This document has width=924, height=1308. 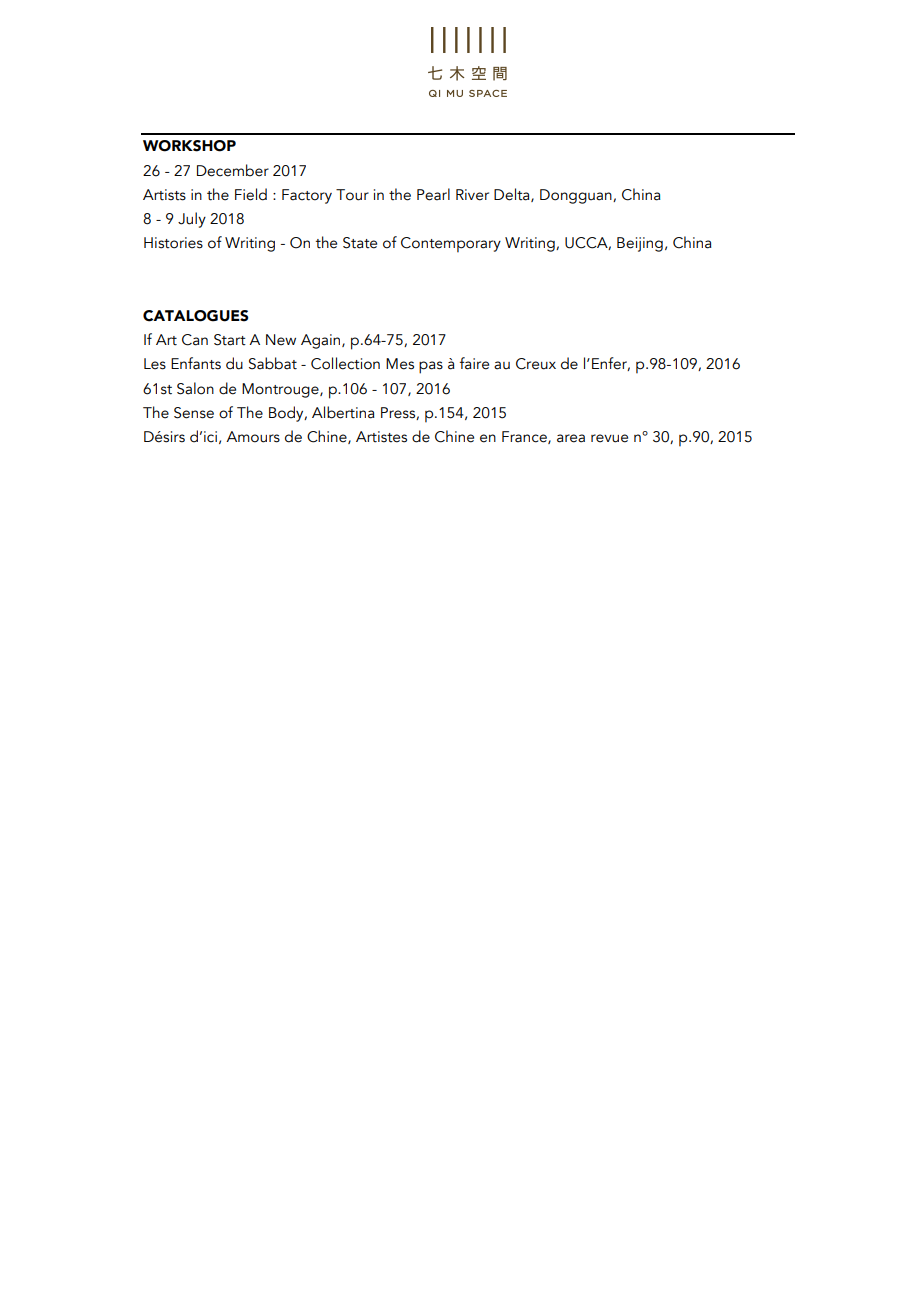 What do you see at coordinates (253, 437) in the document?
I see `Amours` at bounding box center [253, 437].
